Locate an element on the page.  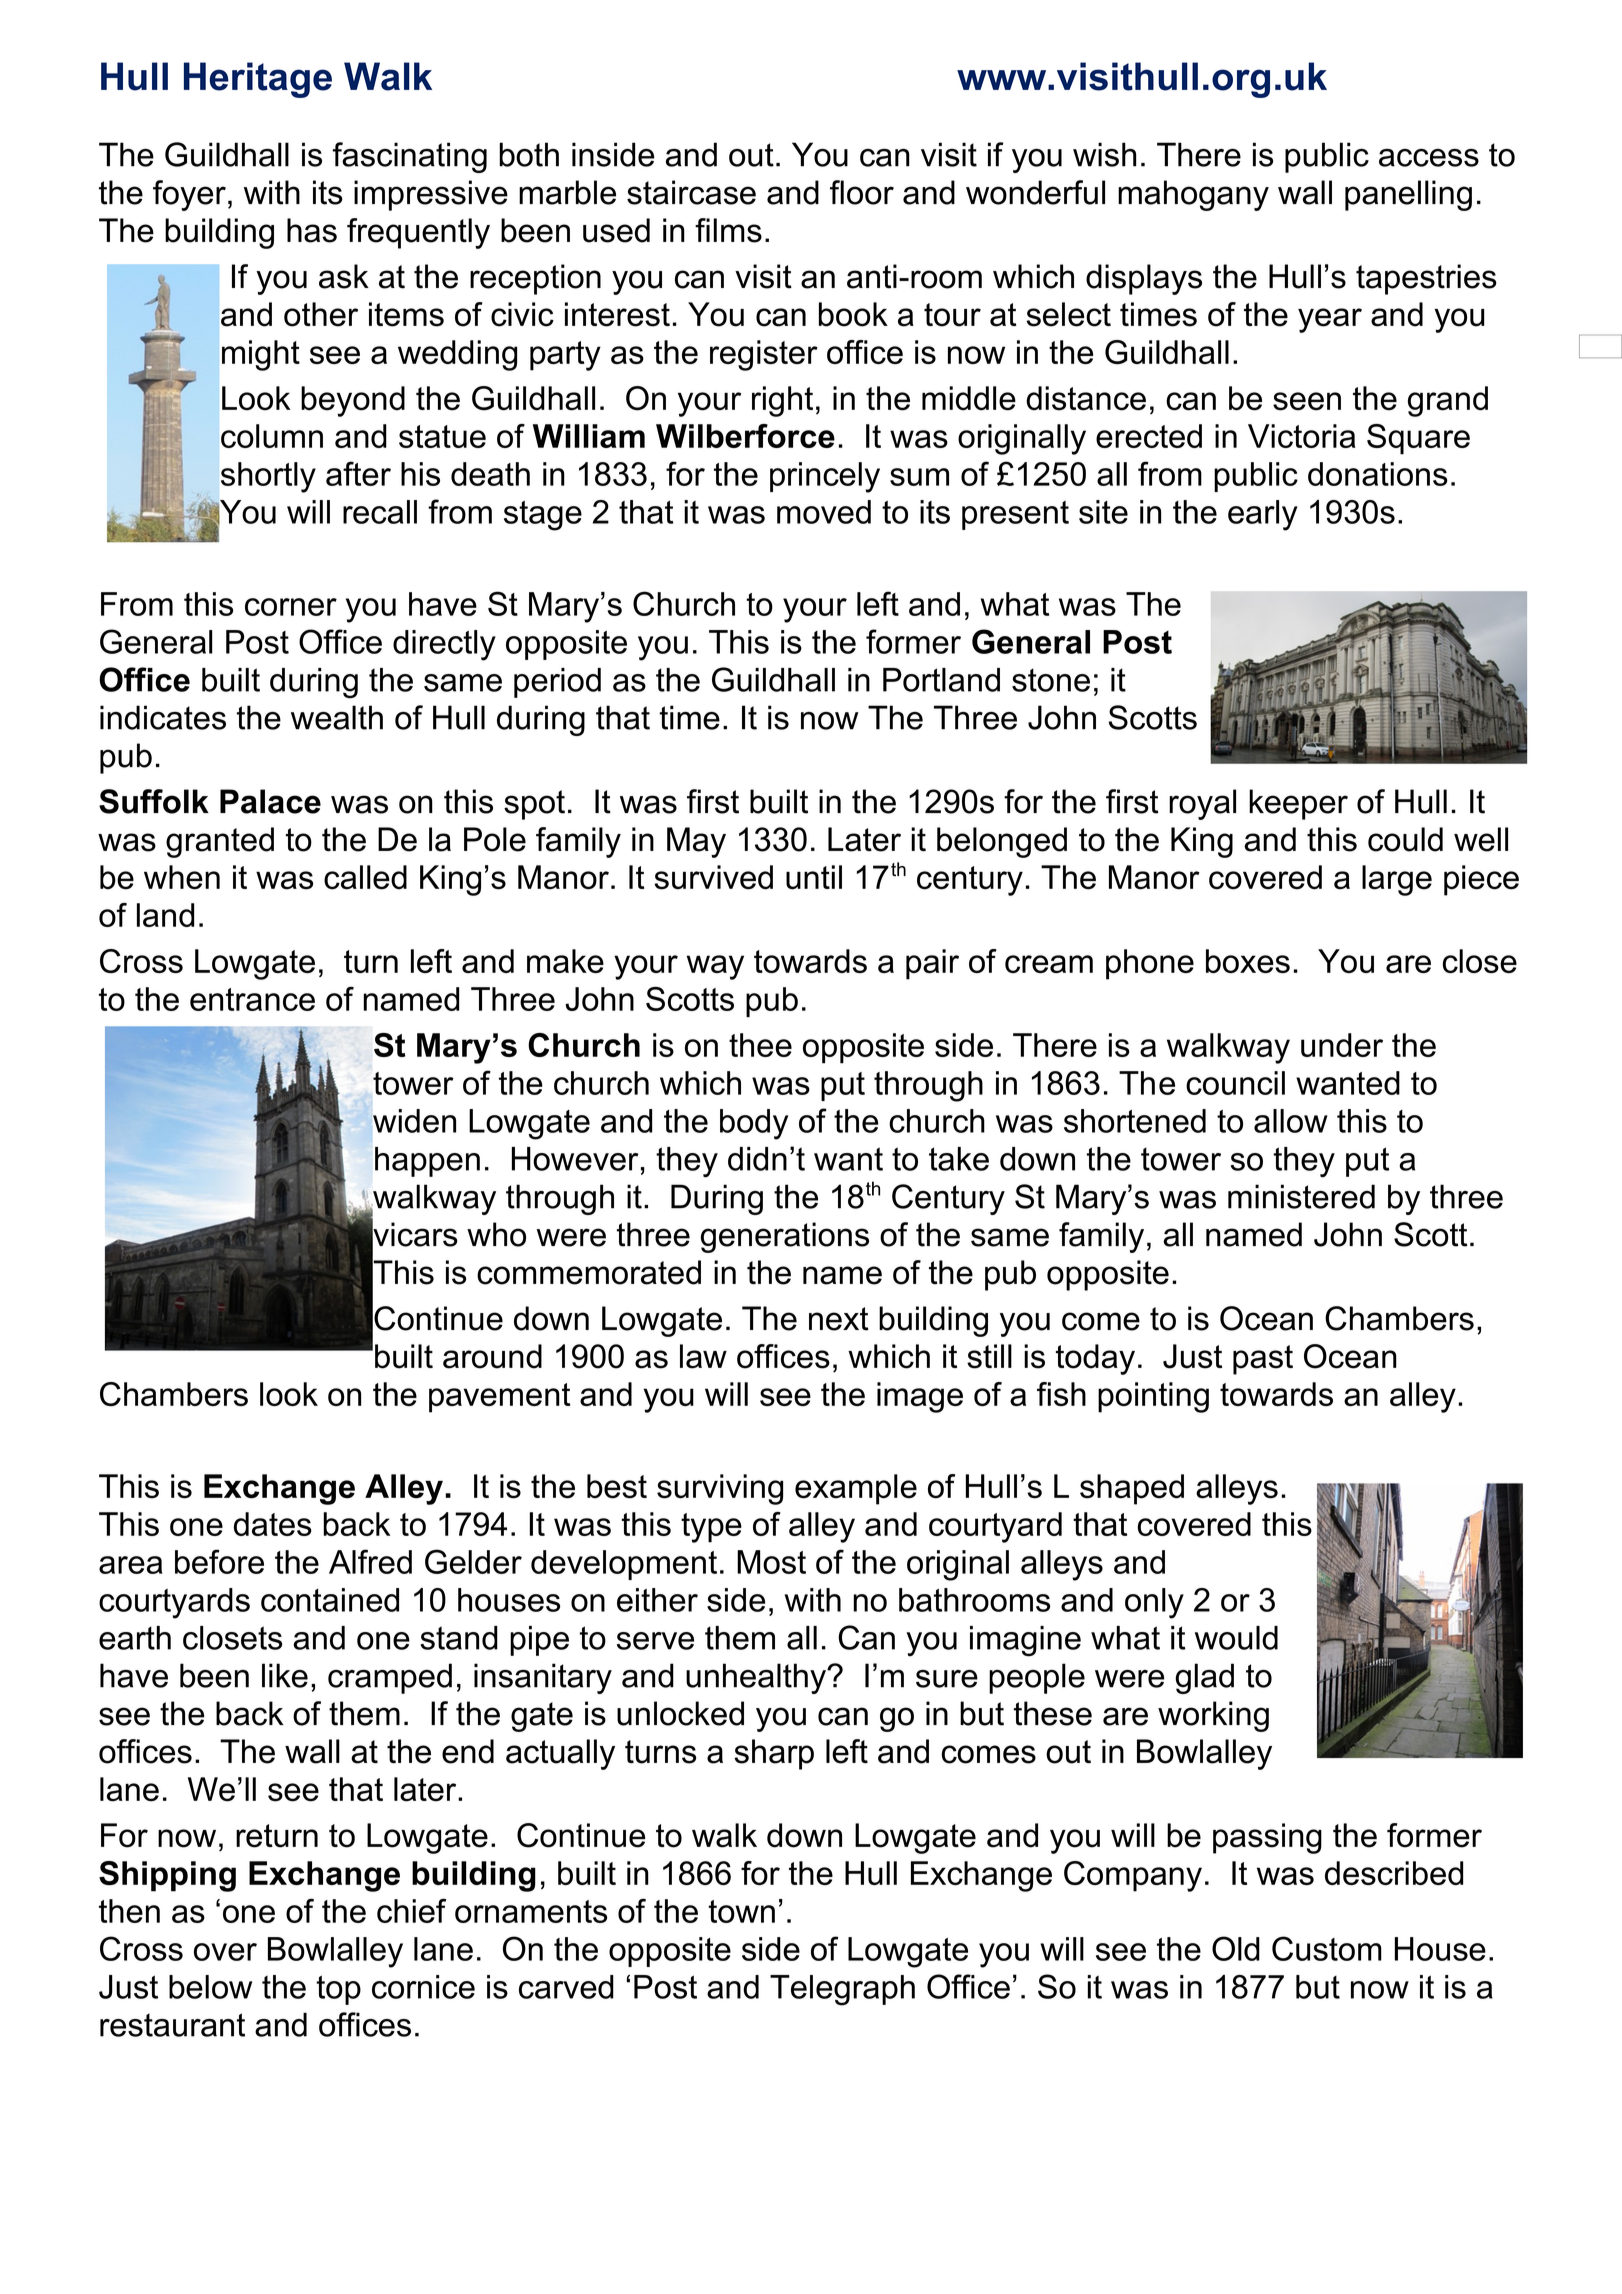
early is located at coordinates (1263, 515).
